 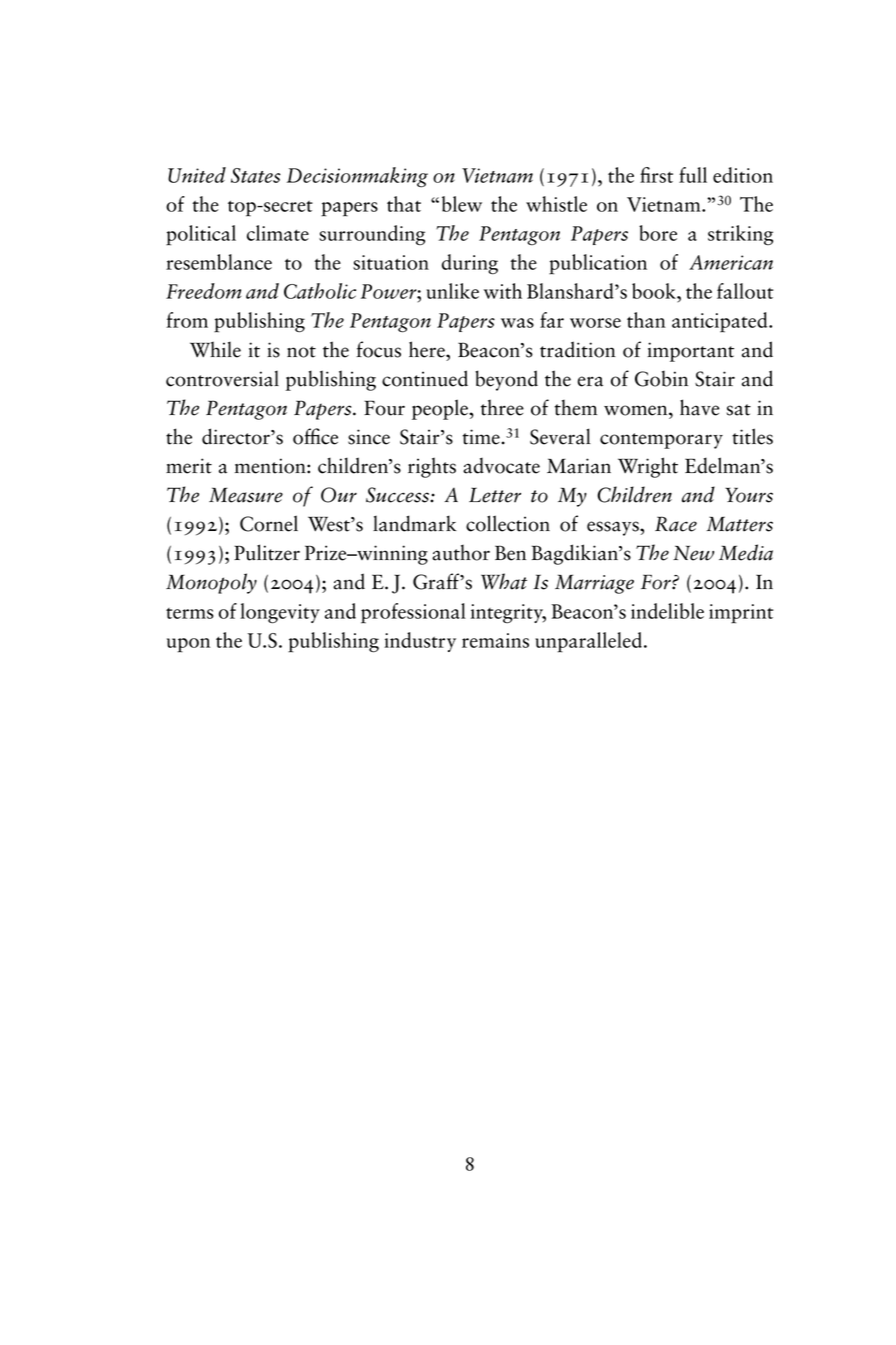 What do you see at coordinates (495, 640) in the screenshot?
I see `remains` at bounding box center [495, 640].
